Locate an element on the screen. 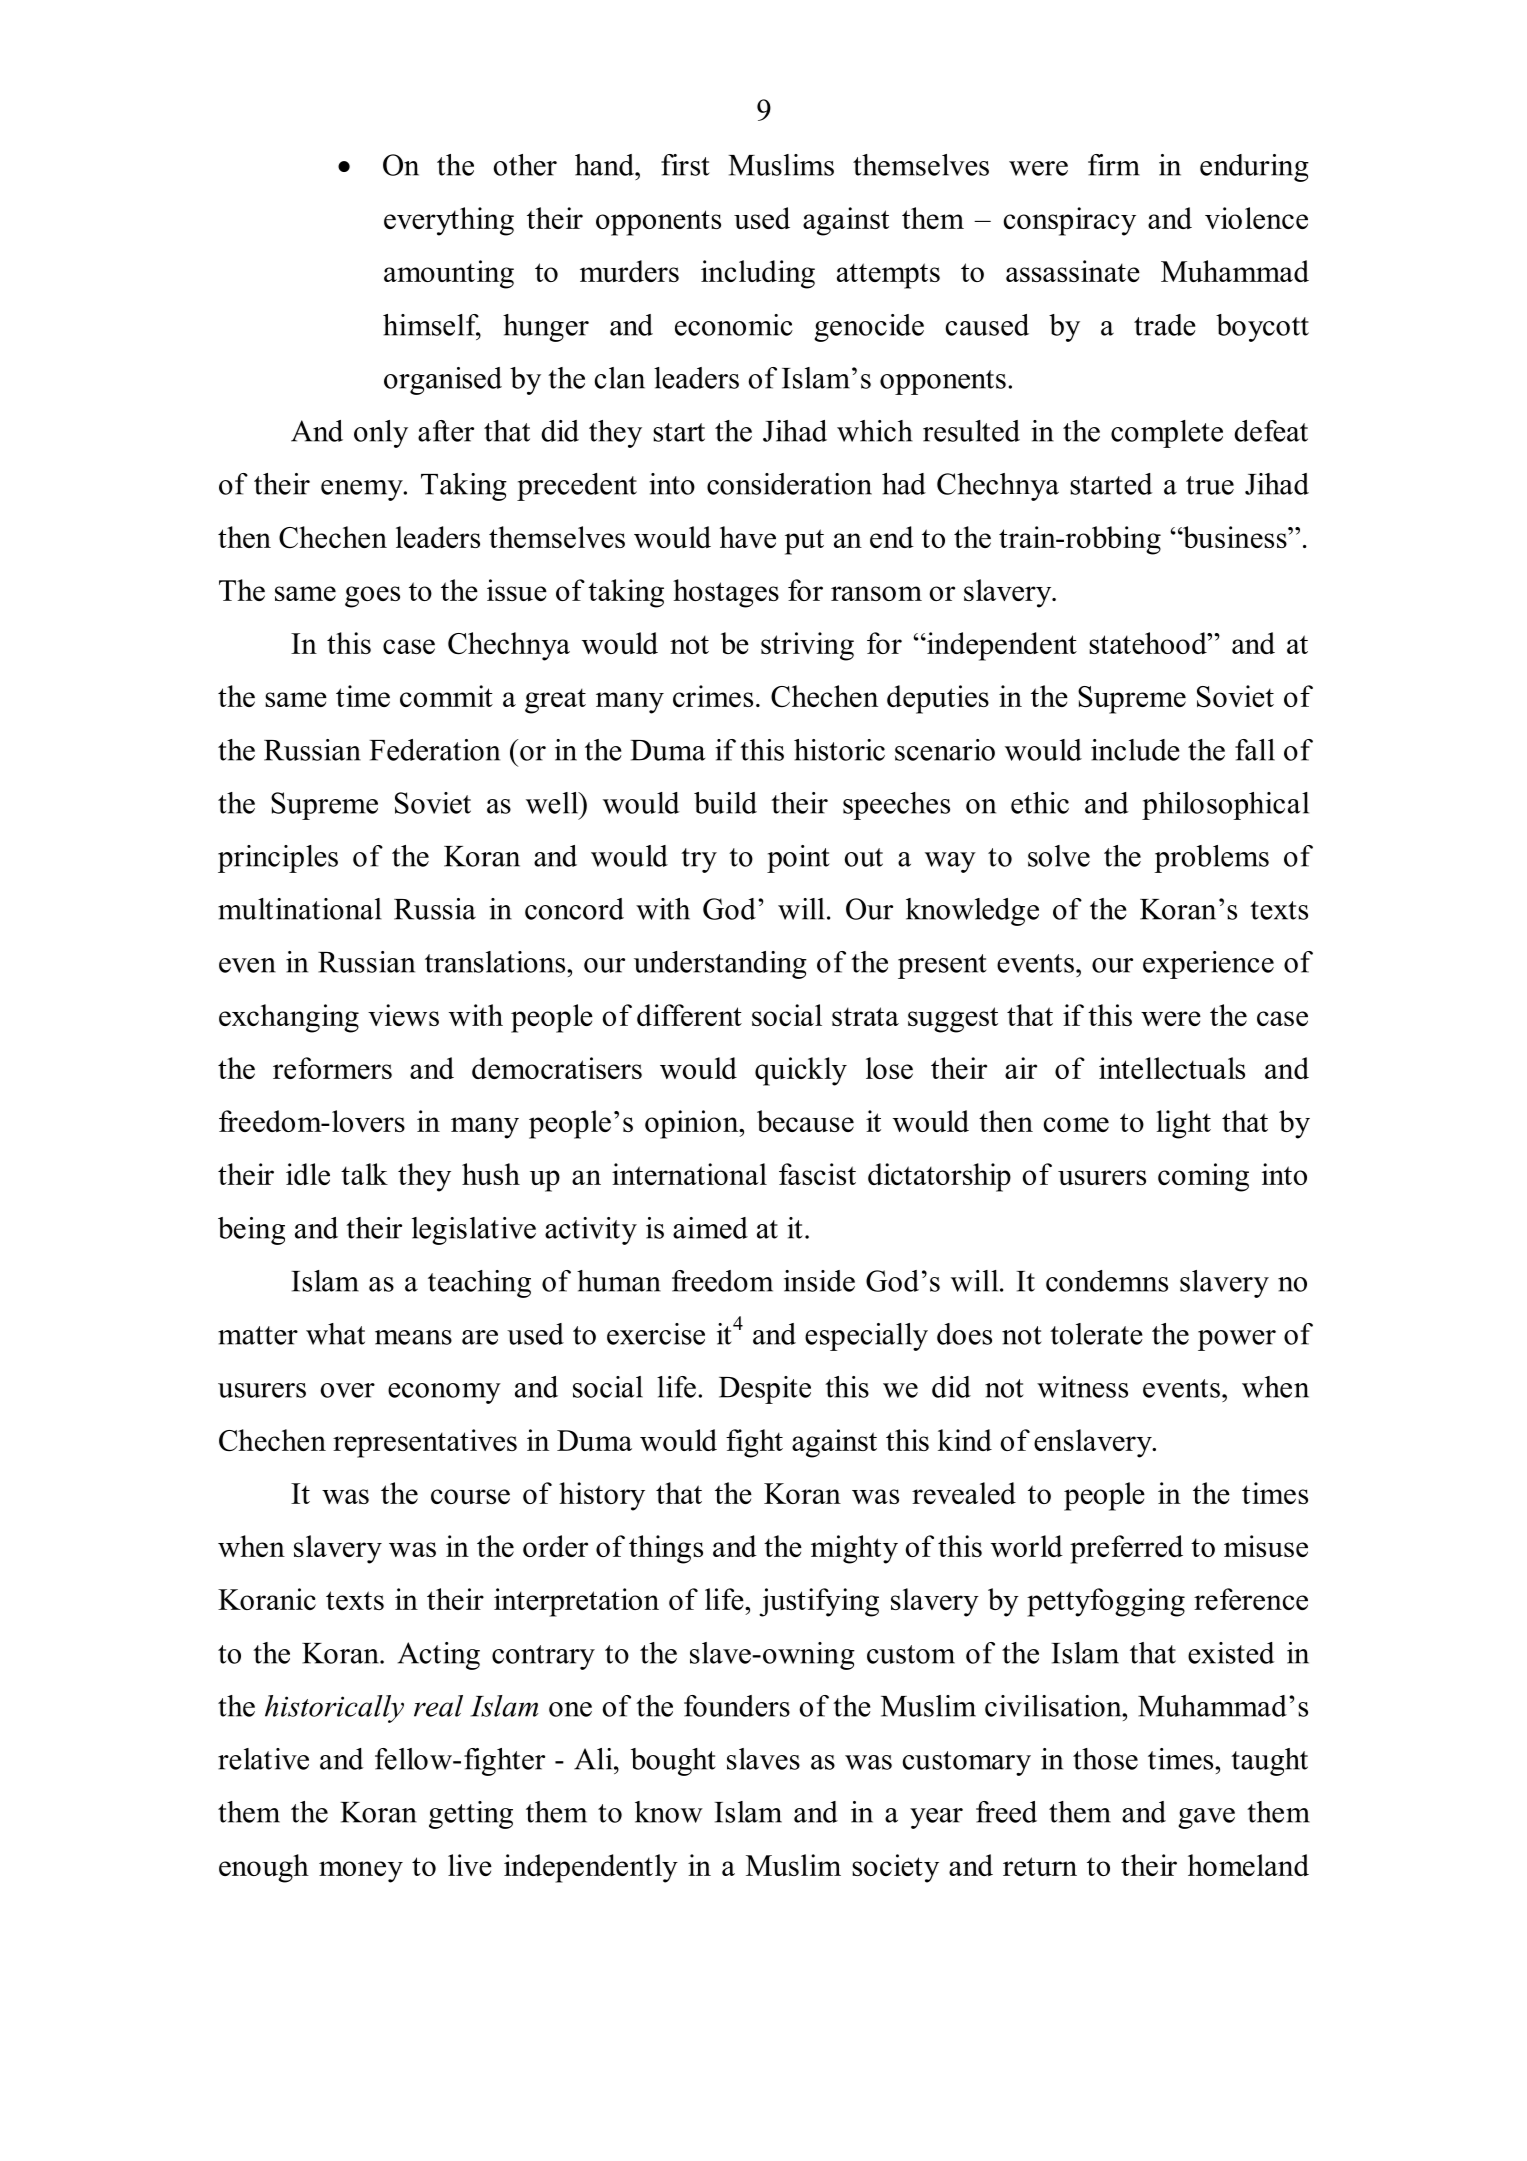  point is located at coordinates (798, 859).
